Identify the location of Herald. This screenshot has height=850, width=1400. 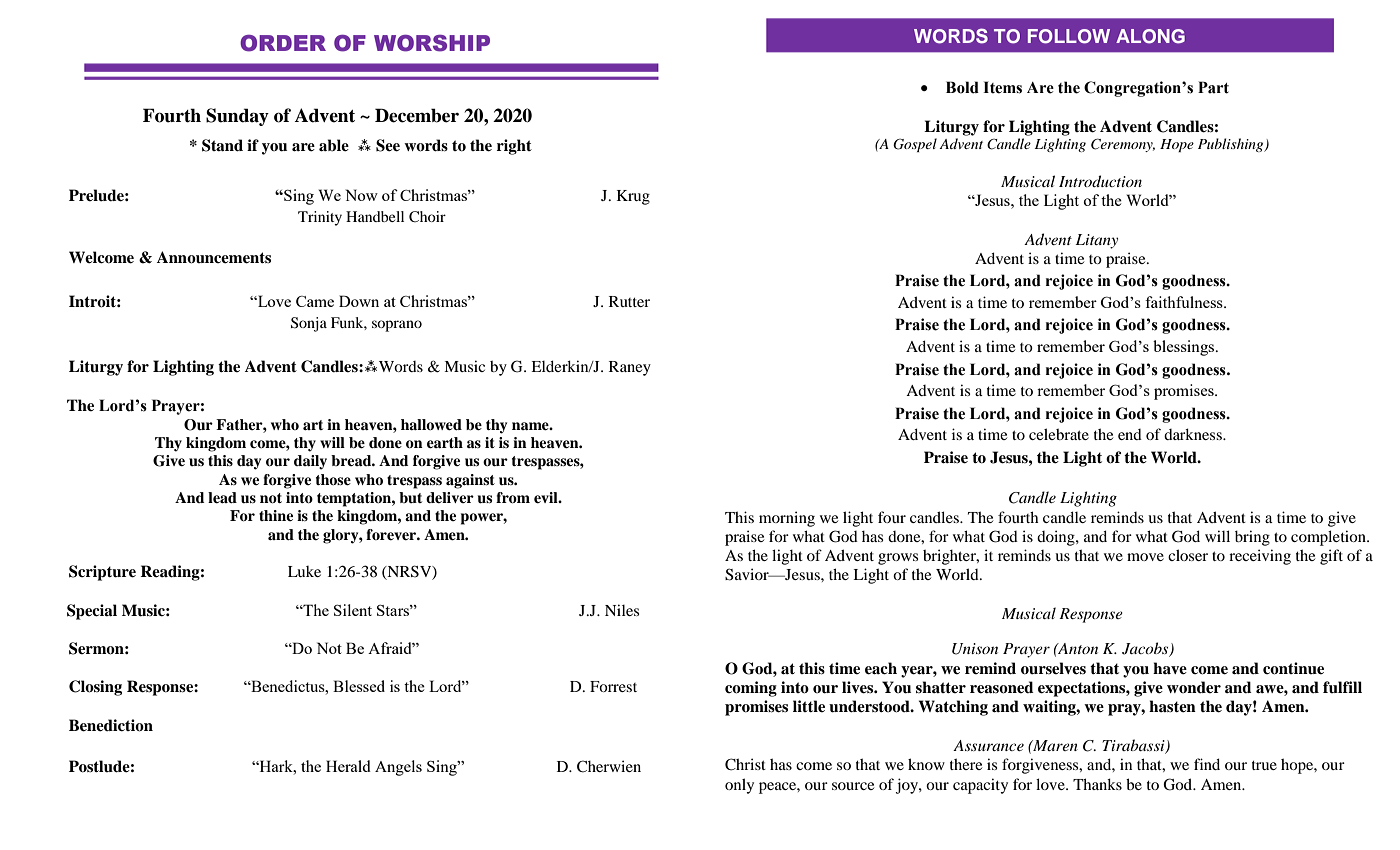
(348, 766).
